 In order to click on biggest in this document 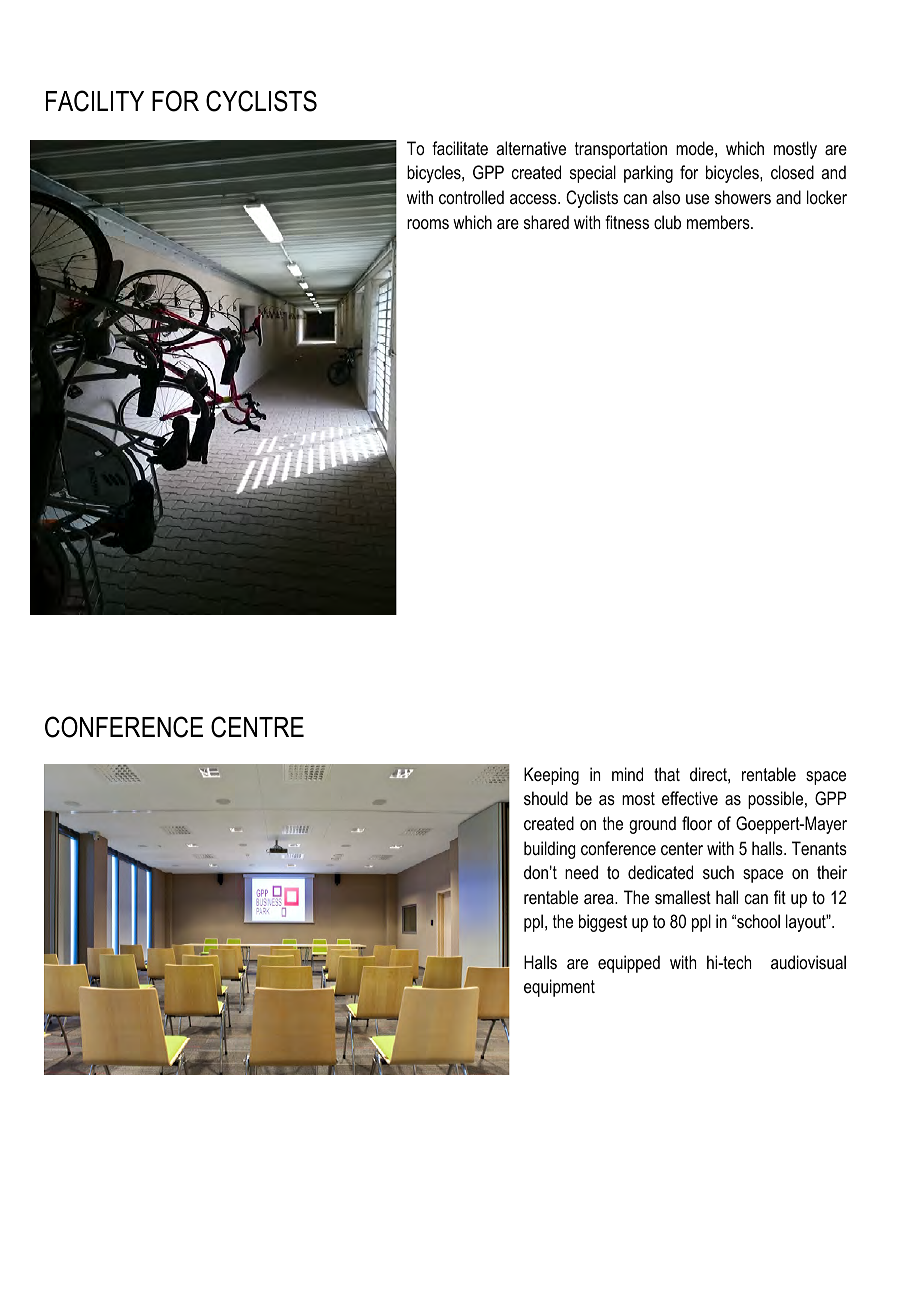, I will do `click(603, 923)`.
